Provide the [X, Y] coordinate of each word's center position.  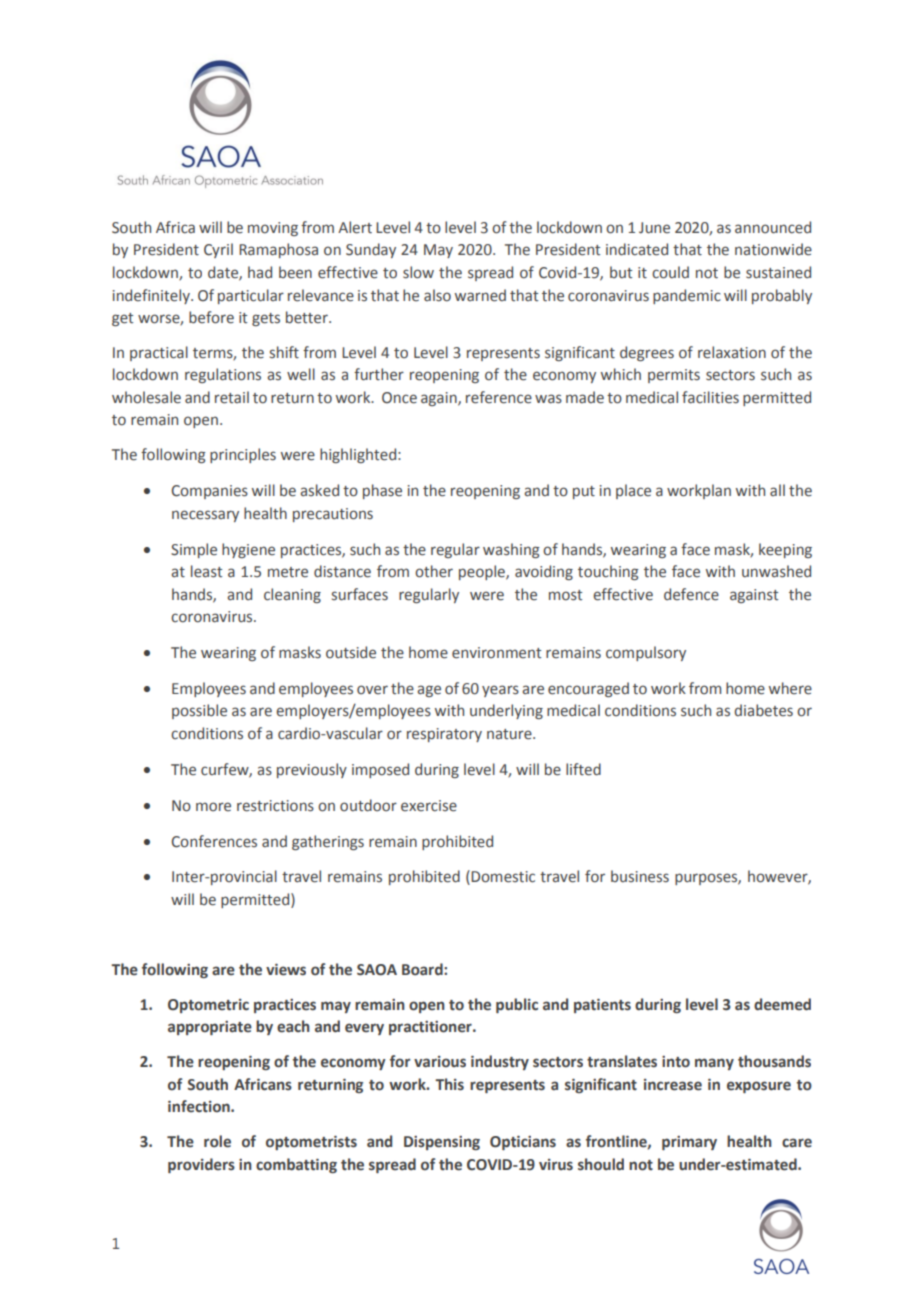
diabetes [763, 710]
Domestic [503, 877]
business [640, 876]
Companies [209, 492]
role [217, 1141]
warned [480, 295]
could [670, 272]
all [777, 490]
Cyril [218, 250]
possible [199, 711]
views [286, 970]
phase [382, 491]
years [500, 691]
